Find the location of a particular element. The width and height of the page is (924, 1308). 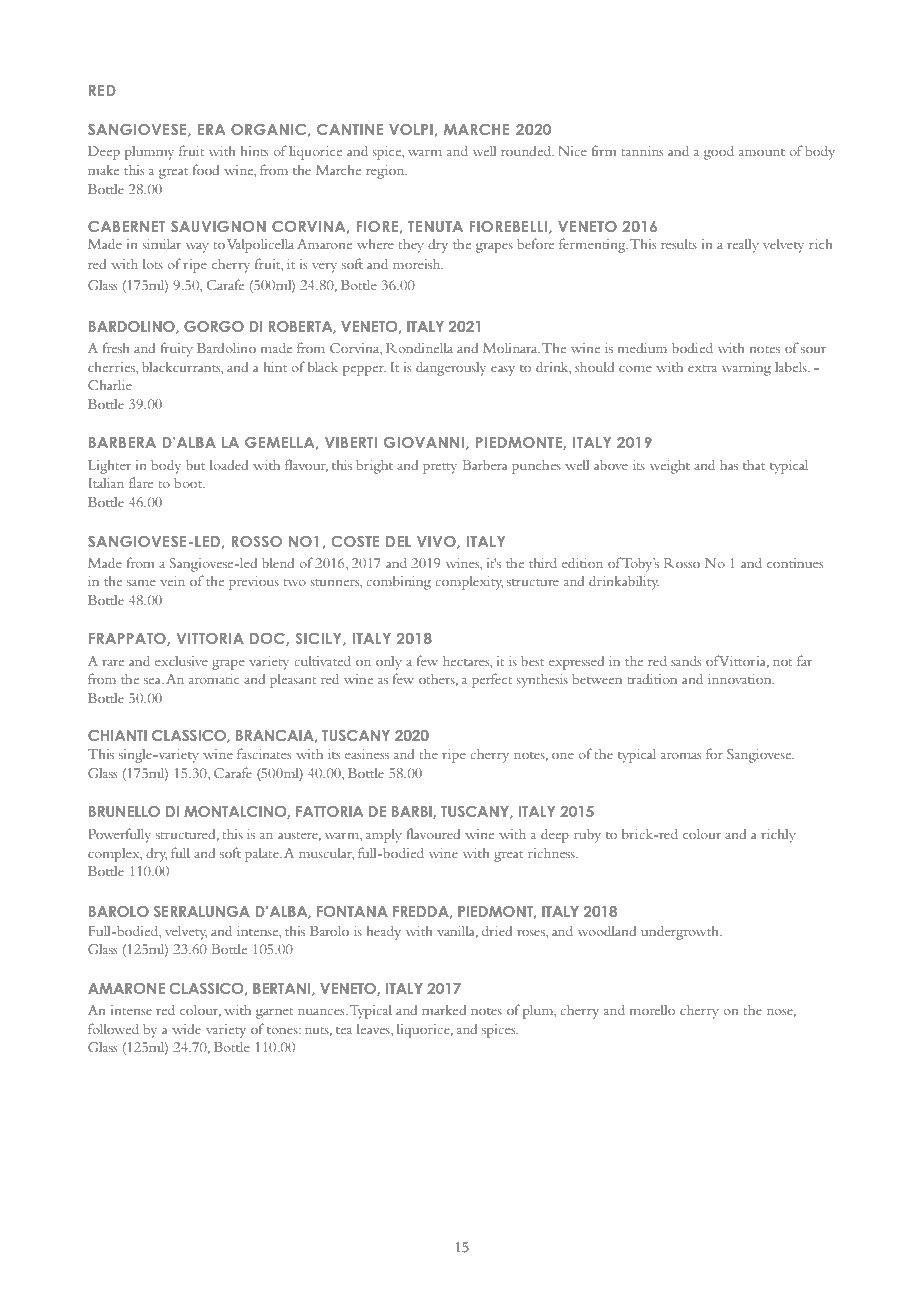

pretty is located at coordinates (440, 468).
